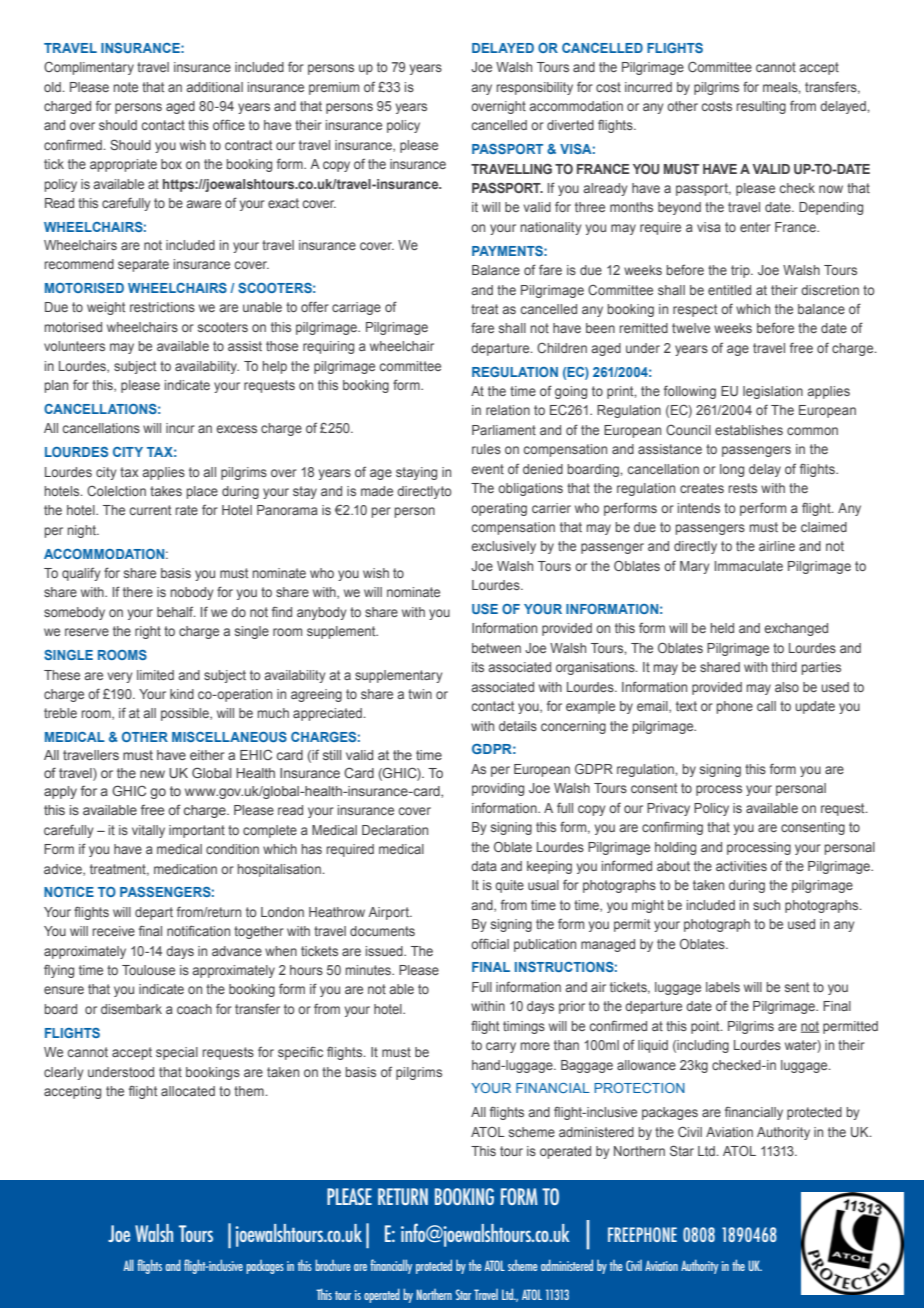  What do you see at coordinates (503, 547) in the image?
I see `exclusively` at bounding box center [503, 547].
